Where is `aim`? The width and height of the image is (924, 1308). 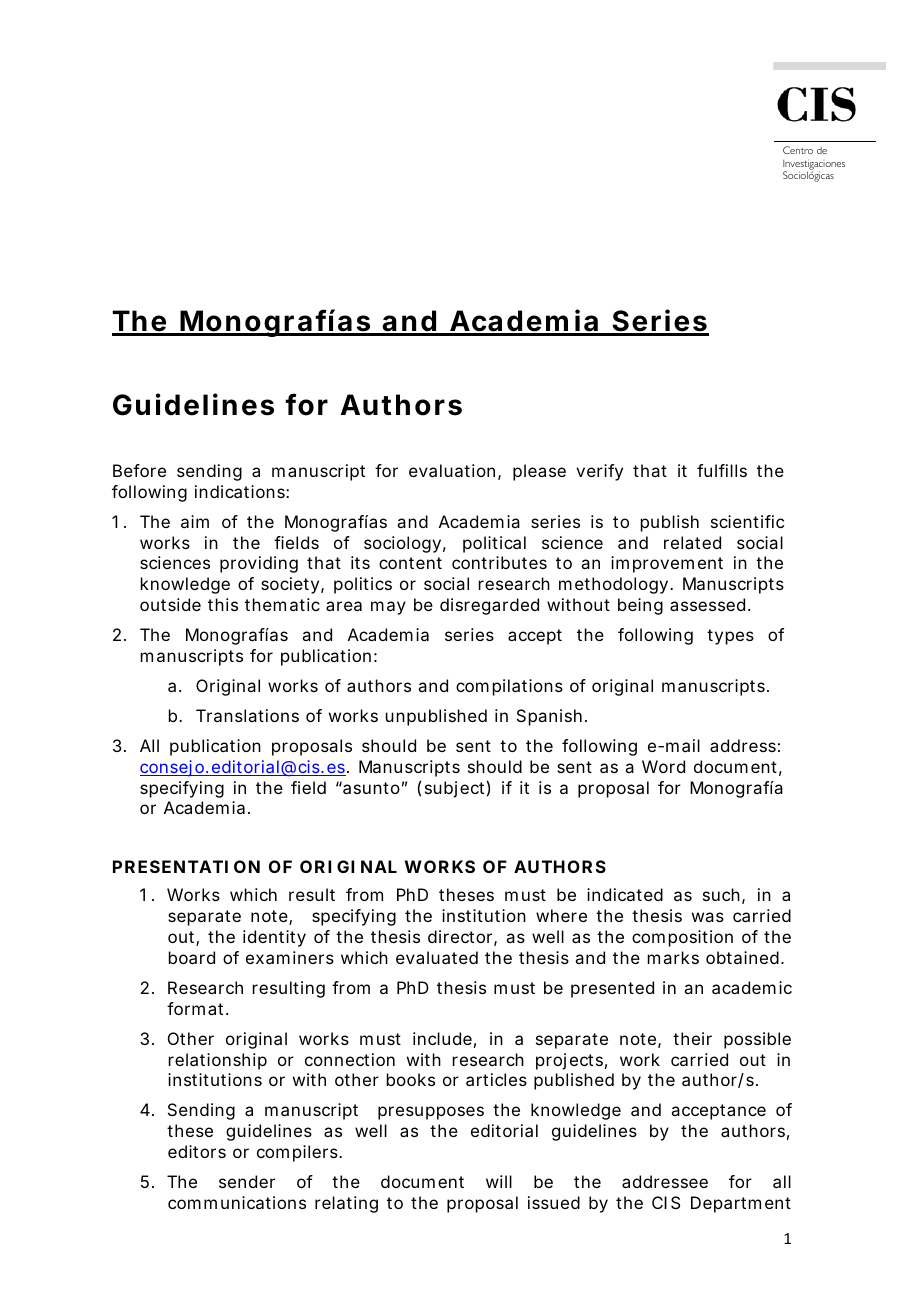 aim is located at coordinates (195, 521).
